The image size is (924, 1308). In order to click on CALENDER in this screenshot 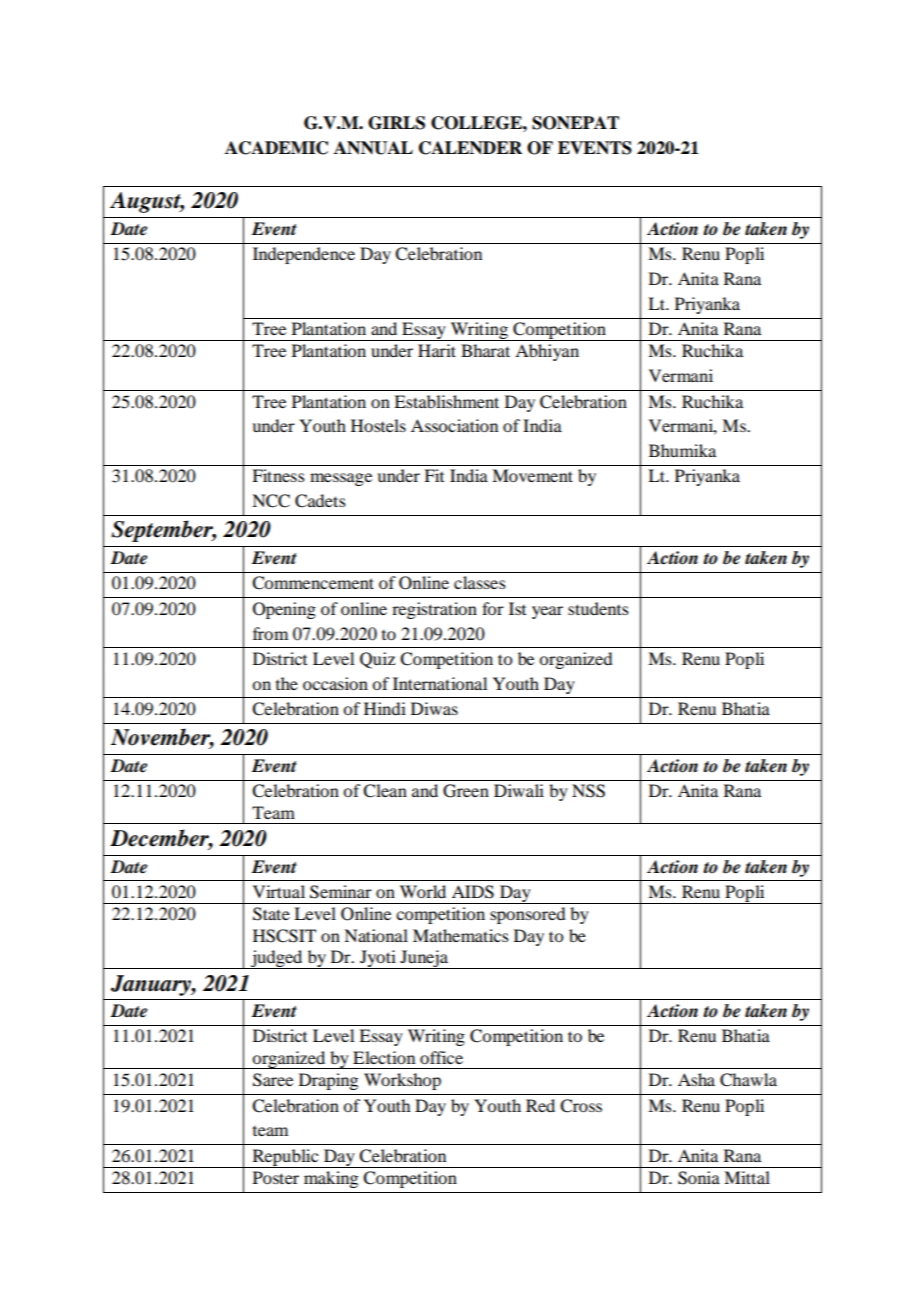, I will do `click(470, 148)`.
